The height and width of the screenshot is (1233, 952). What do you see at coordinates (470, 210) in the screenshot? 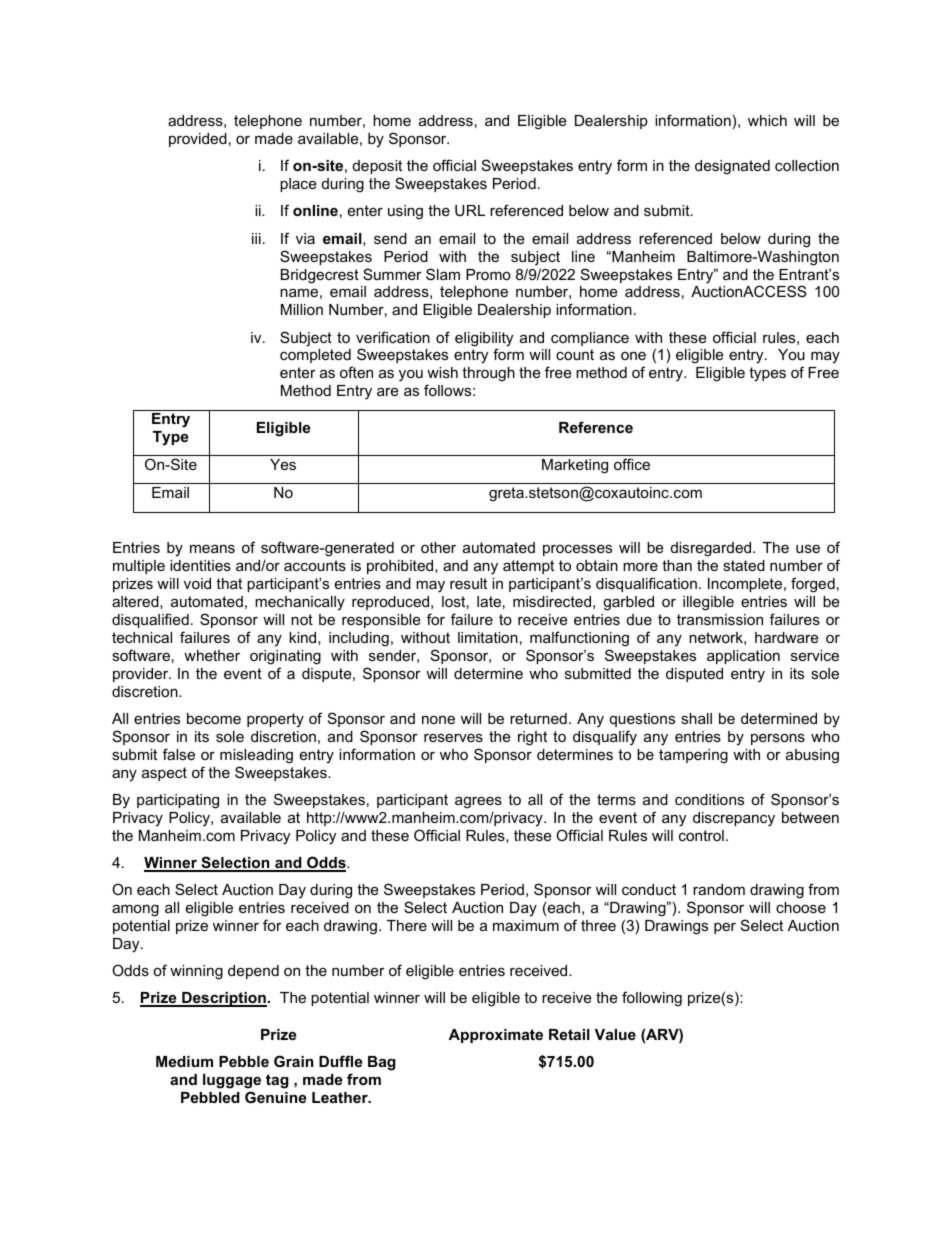
I see `URL` at bounding box center [470, 210].
